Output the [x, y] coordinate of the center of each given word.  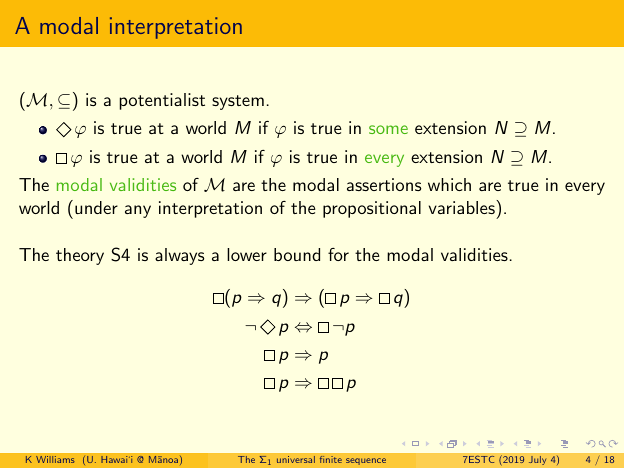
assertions [384, 184]
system [238, 102]
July [537, 460]
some [388, 129]
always [179, 256]
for [338, 254]
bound [297, 254]
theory [80, 256]
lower [247, 254]
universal [296, 459]
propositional [372, 209]
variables [463, 207]
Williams [55, 459]
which [449, 184]
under [96, 207]
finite [331, 459]
